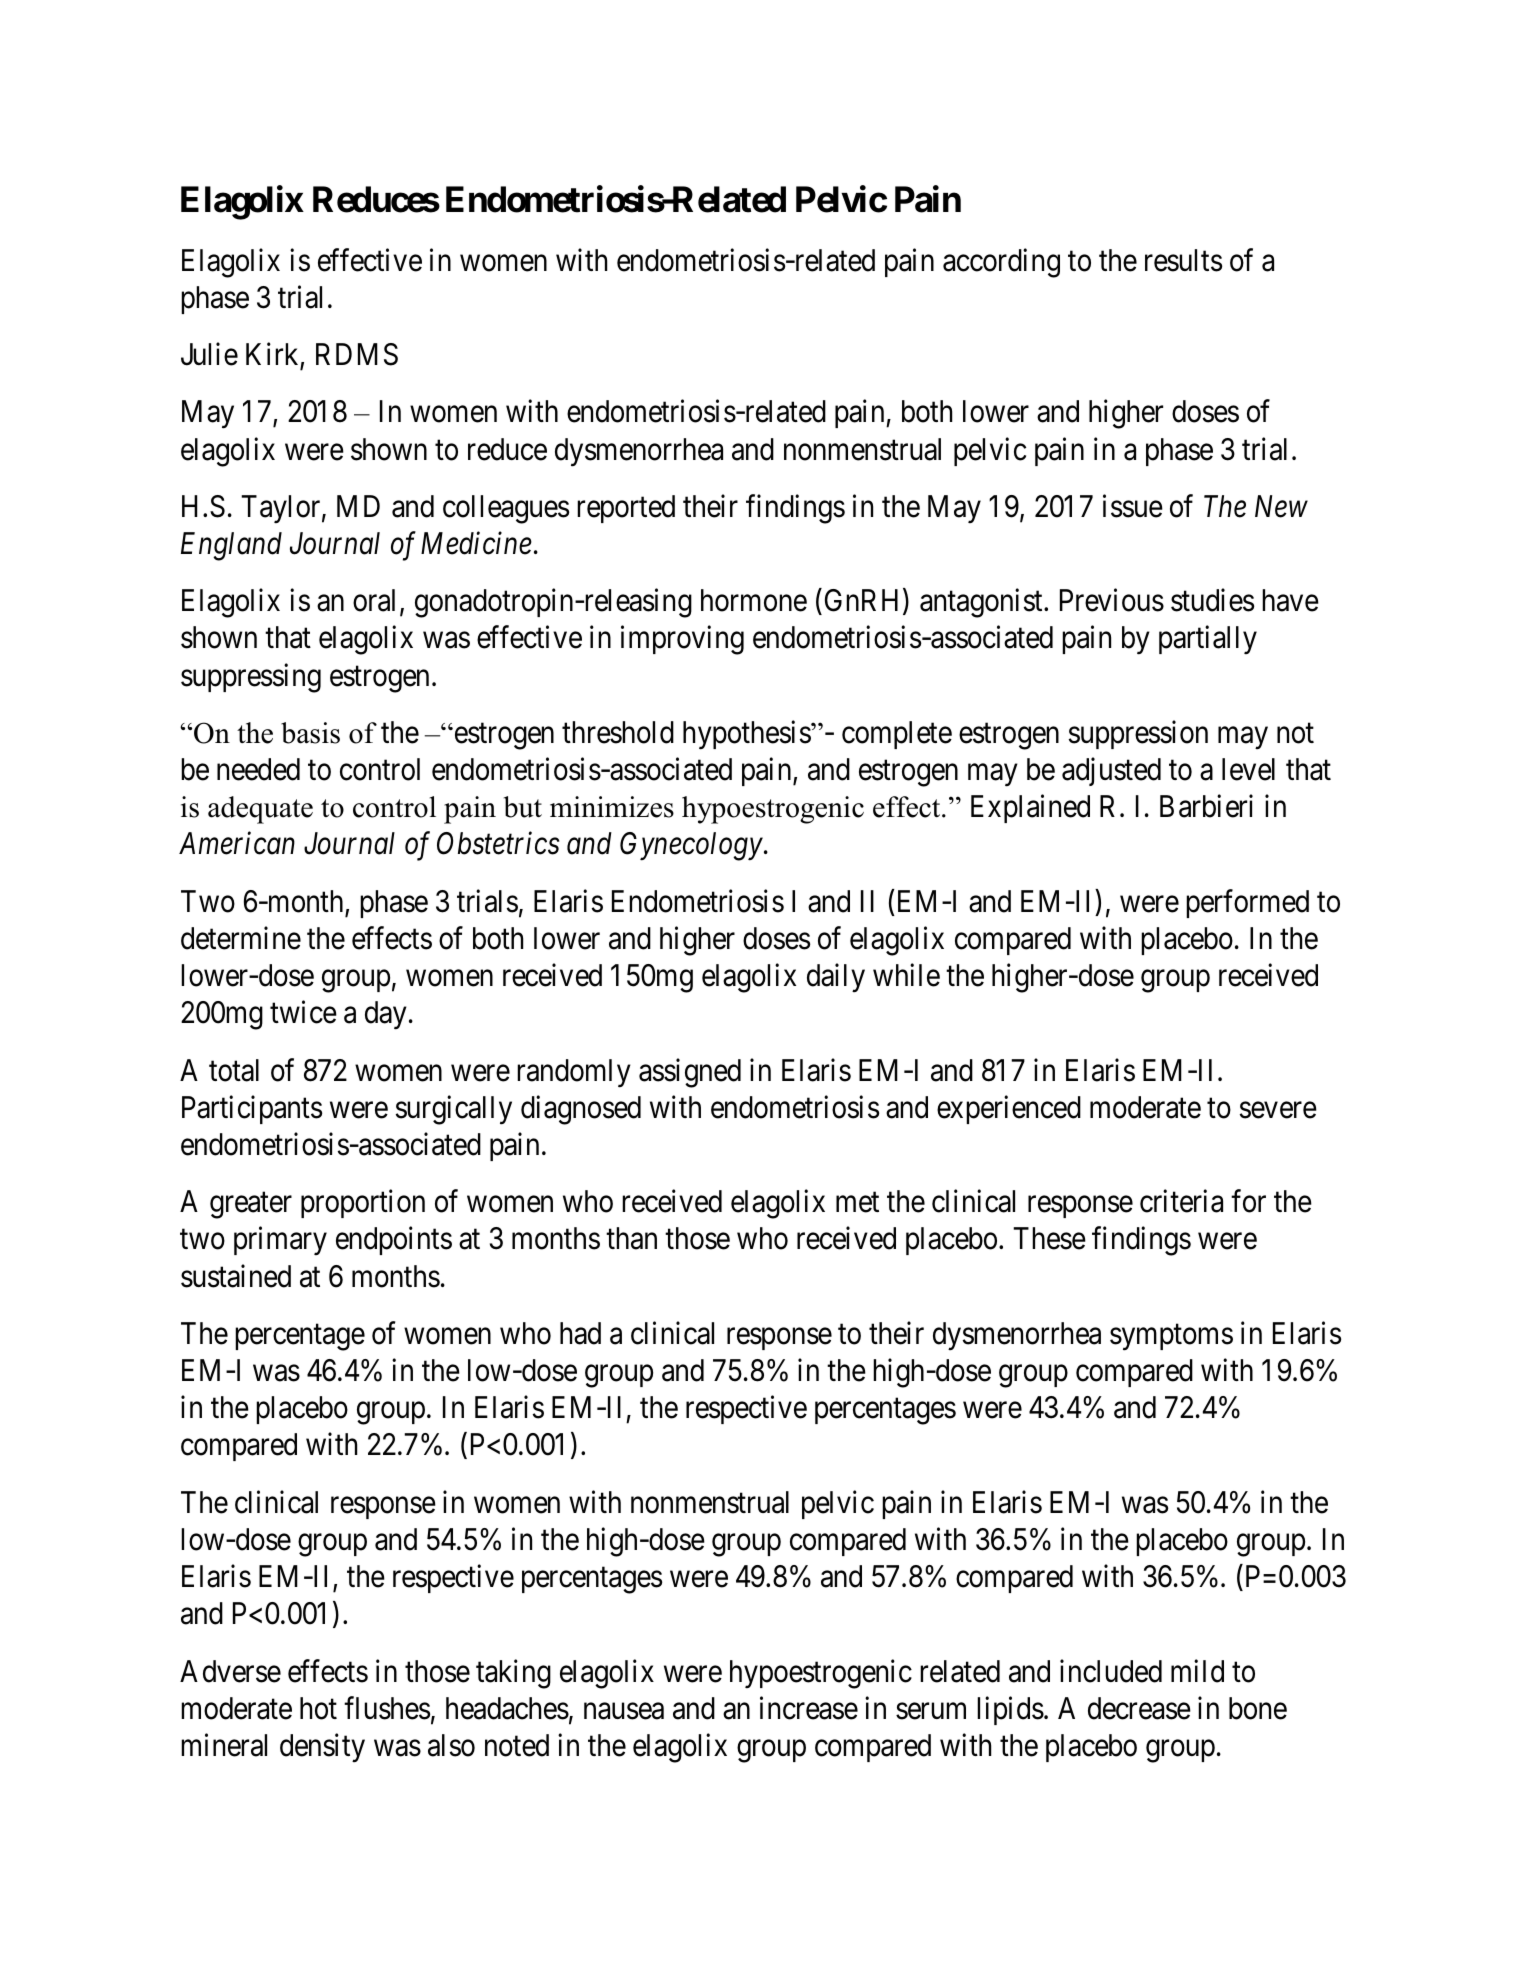 This screenshot has width=1529, height=1979. What do you see at coordinates (236, 1276) in the screenshot?
I see `sustained` at bounding box center [236, 1276].
